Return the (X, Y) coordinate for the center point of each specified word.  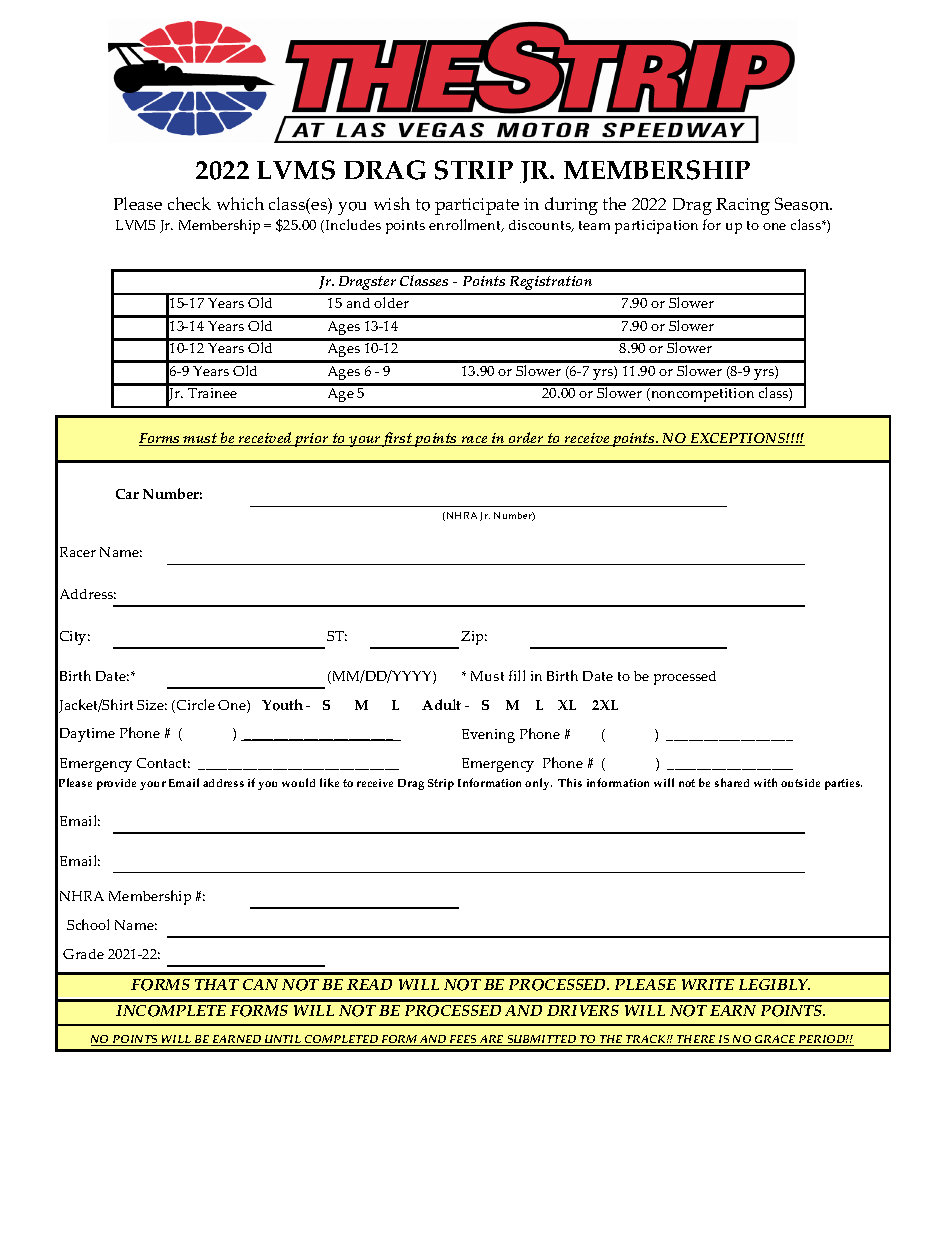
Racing (743, 206)
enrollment (466, 225)
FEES (463, 1040)
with (765, 782)
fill (517, 675)
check (189, 203)
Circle (196, 704)
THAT (217, 984)
